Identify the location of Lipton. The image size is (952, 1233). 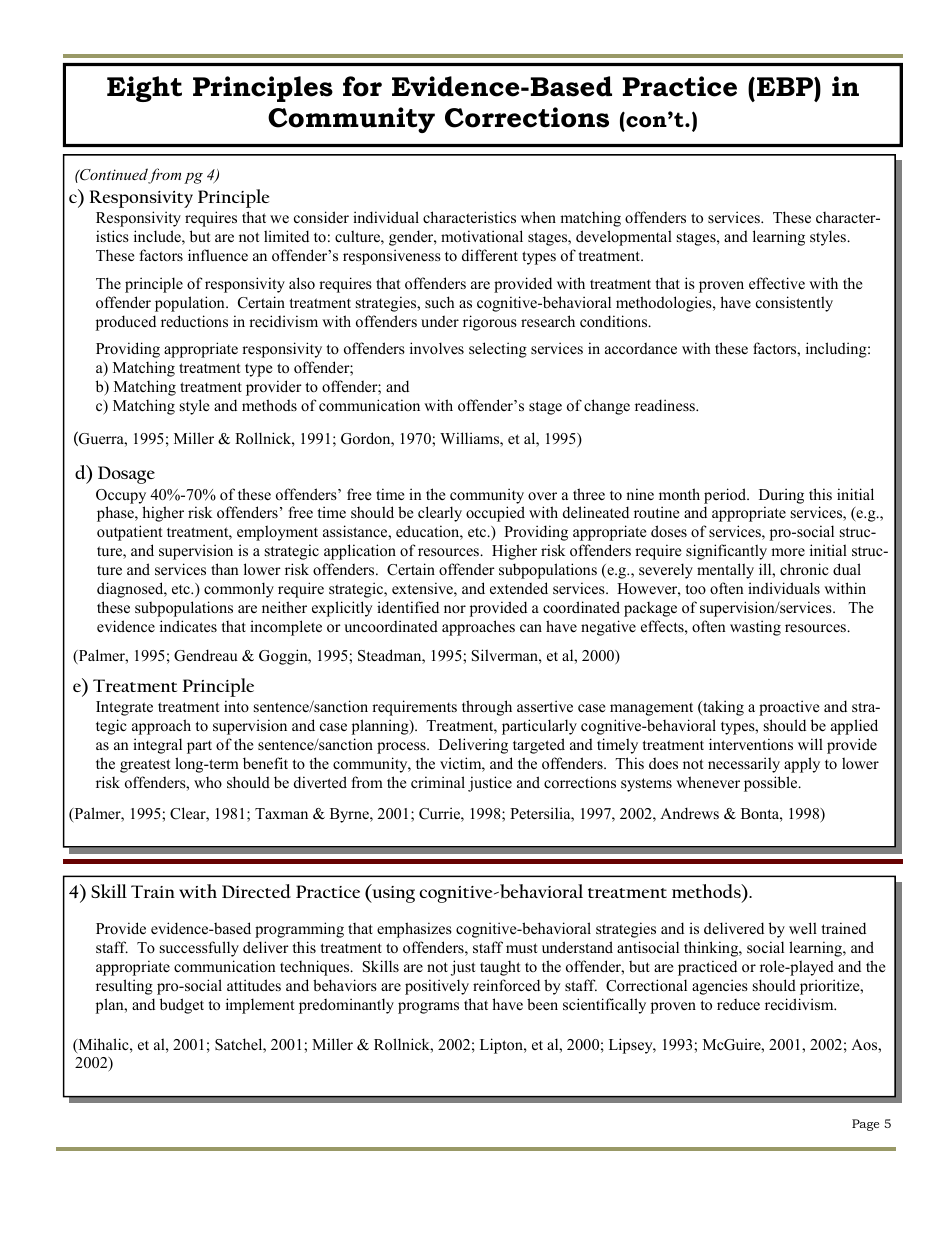
(502, 1046).
